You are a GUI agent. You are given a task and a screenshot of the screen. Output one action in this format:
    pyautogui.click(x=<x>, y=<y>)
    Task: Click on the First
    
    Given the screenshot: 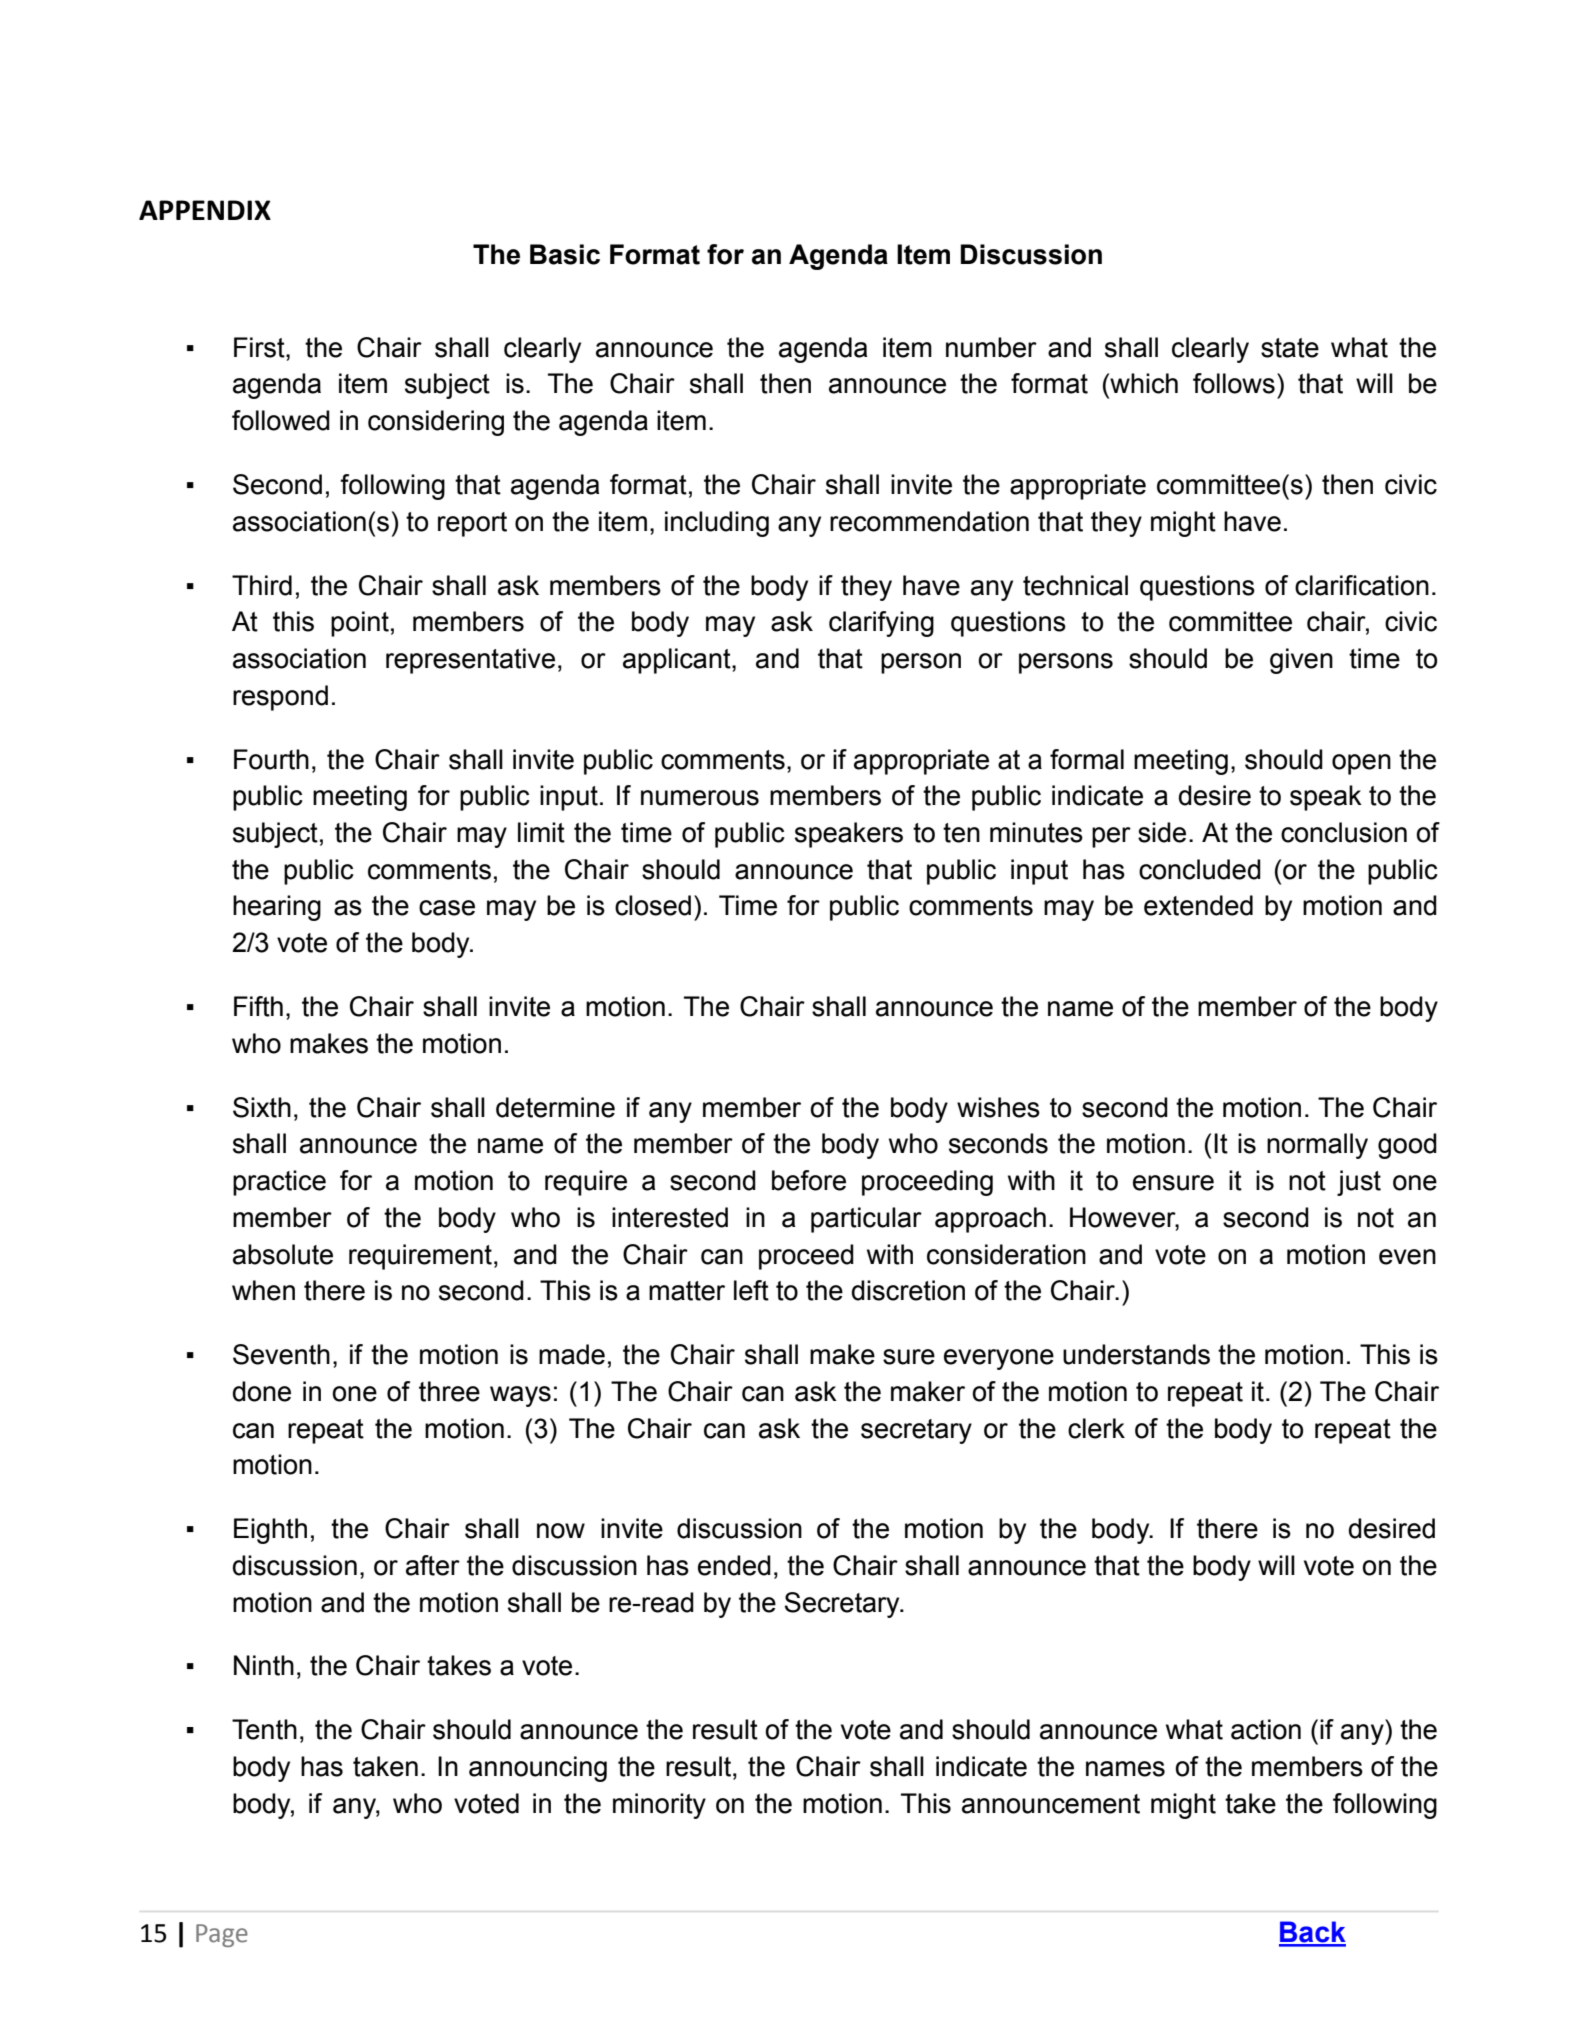 What is the action you would take?
    pyautogui.click(x=260, y=347)
